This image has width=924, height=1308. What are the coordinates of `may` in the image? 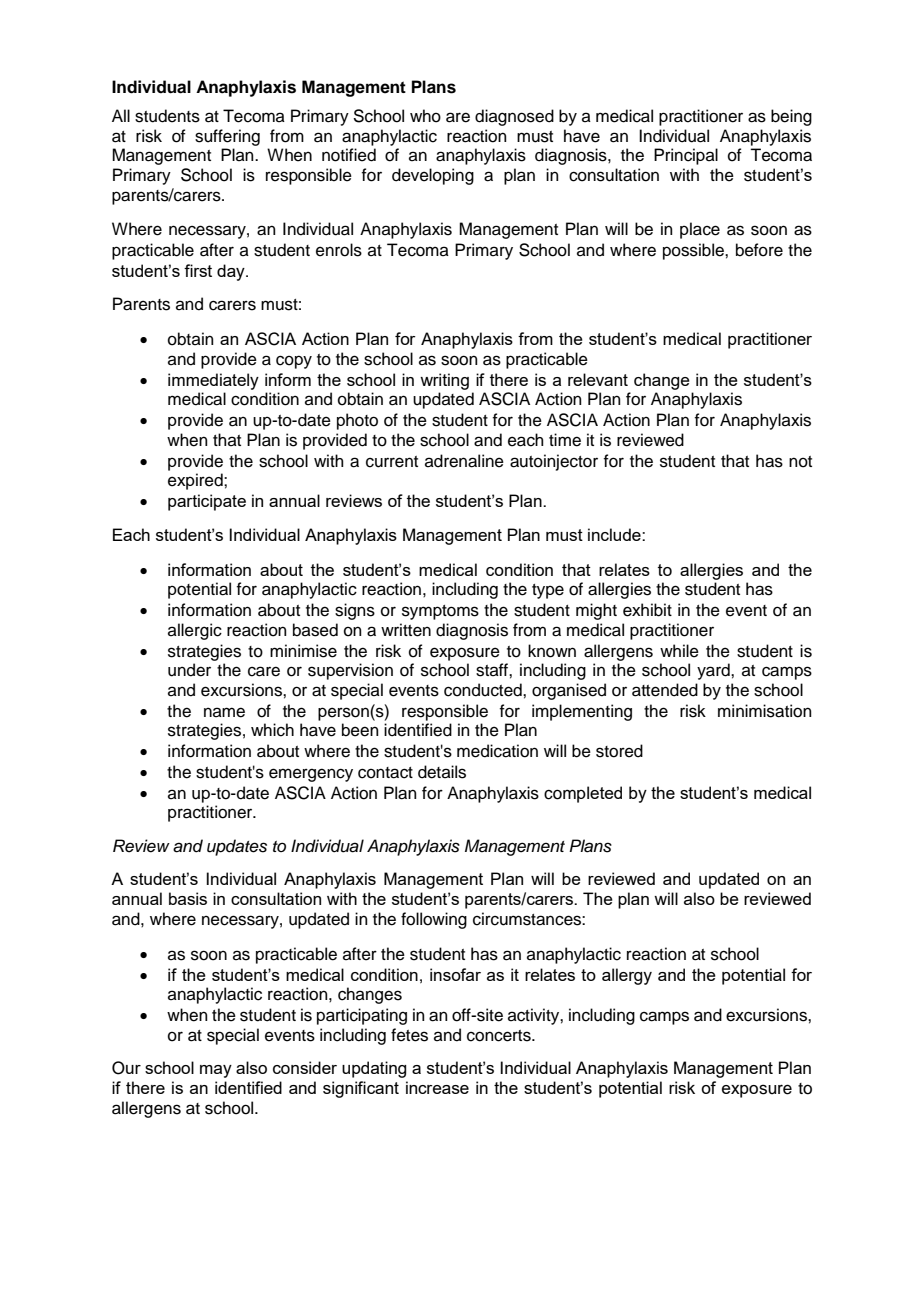 It's located at (216, 1071).
